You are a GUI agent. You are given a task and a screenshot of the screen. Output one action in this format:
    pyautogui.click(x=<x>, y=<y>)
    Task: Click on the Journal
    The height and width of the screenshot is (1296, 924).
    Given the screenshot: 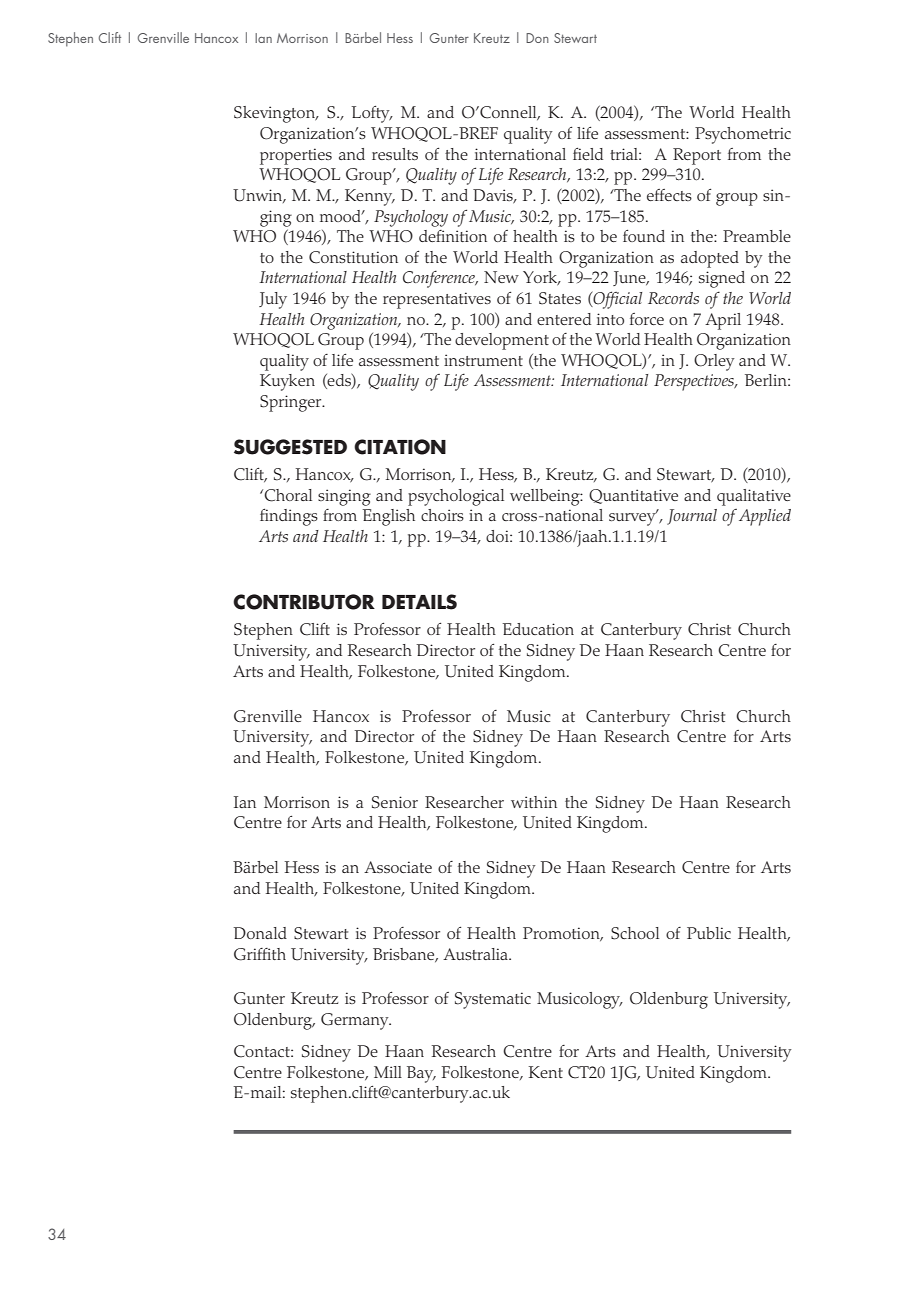 What is the action you would take?
    pyautogui.click(x=692, y=517)
